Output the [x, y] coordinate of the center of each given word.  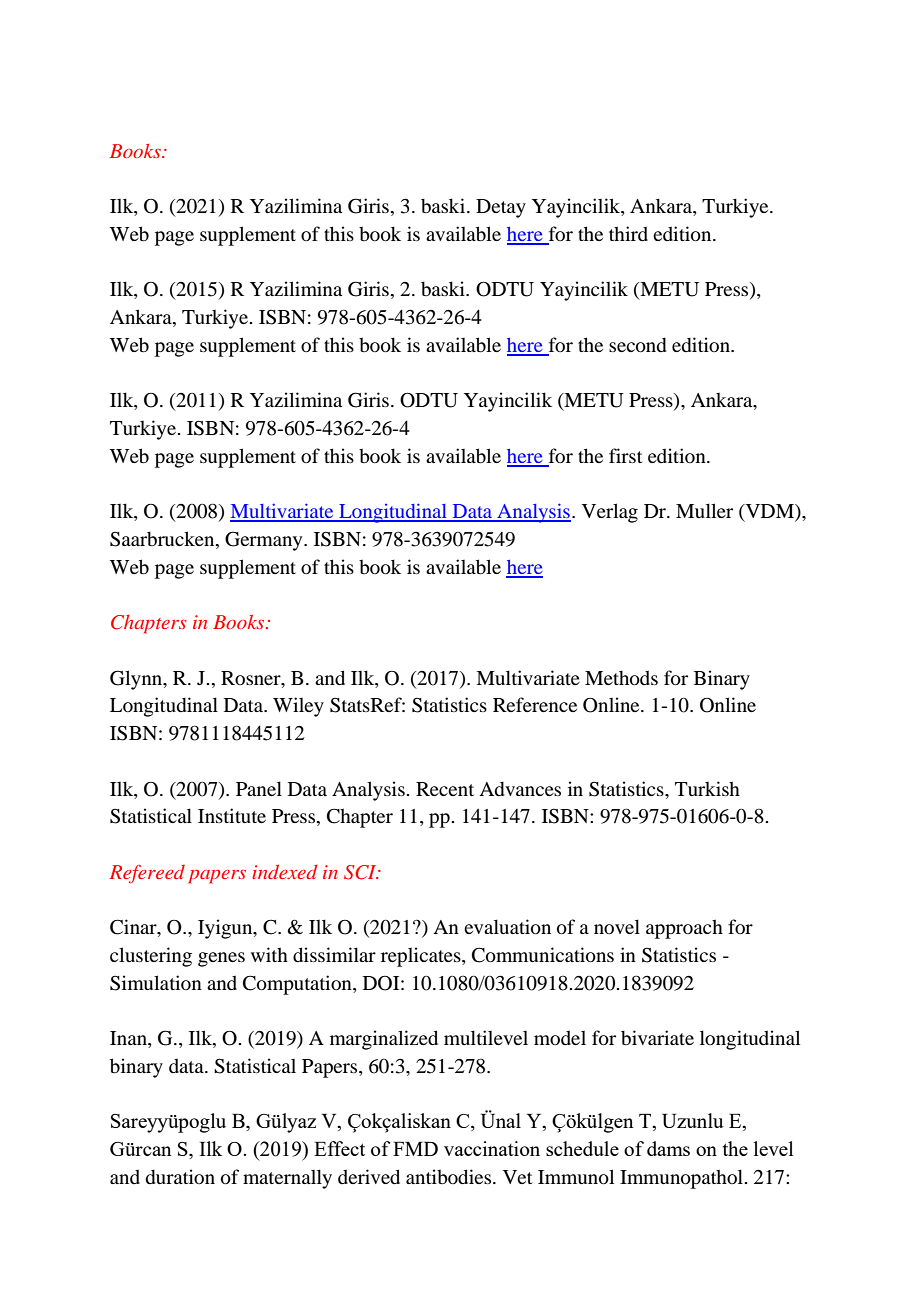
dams [668, 1148]
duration [180, 1176]
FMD [415, 1149]
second [637, 344]
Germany [265, 541]
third [628, 233]
